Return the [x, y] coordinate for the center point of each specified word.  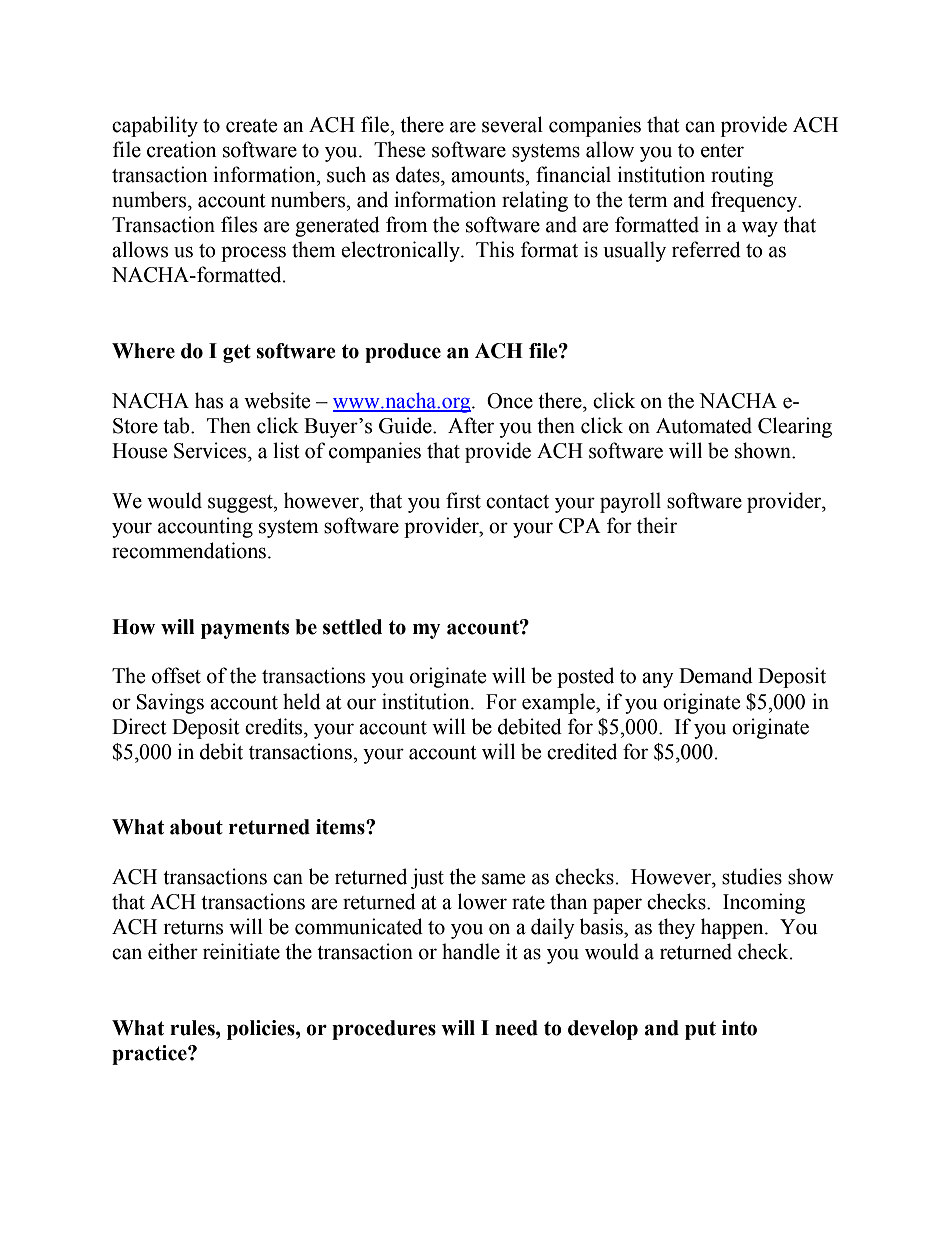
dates [419, 174]
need [516, 1028]
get [237, 353]
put [700, 1030]
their [657, 525]
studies [752, 876]
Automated [704, 425]
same [503, 879]
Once [510, 401]
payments [245, 629]
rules [193, 1028]
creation [182, 149]
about [196, 827]
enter [722, 151]
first [463, 500]
